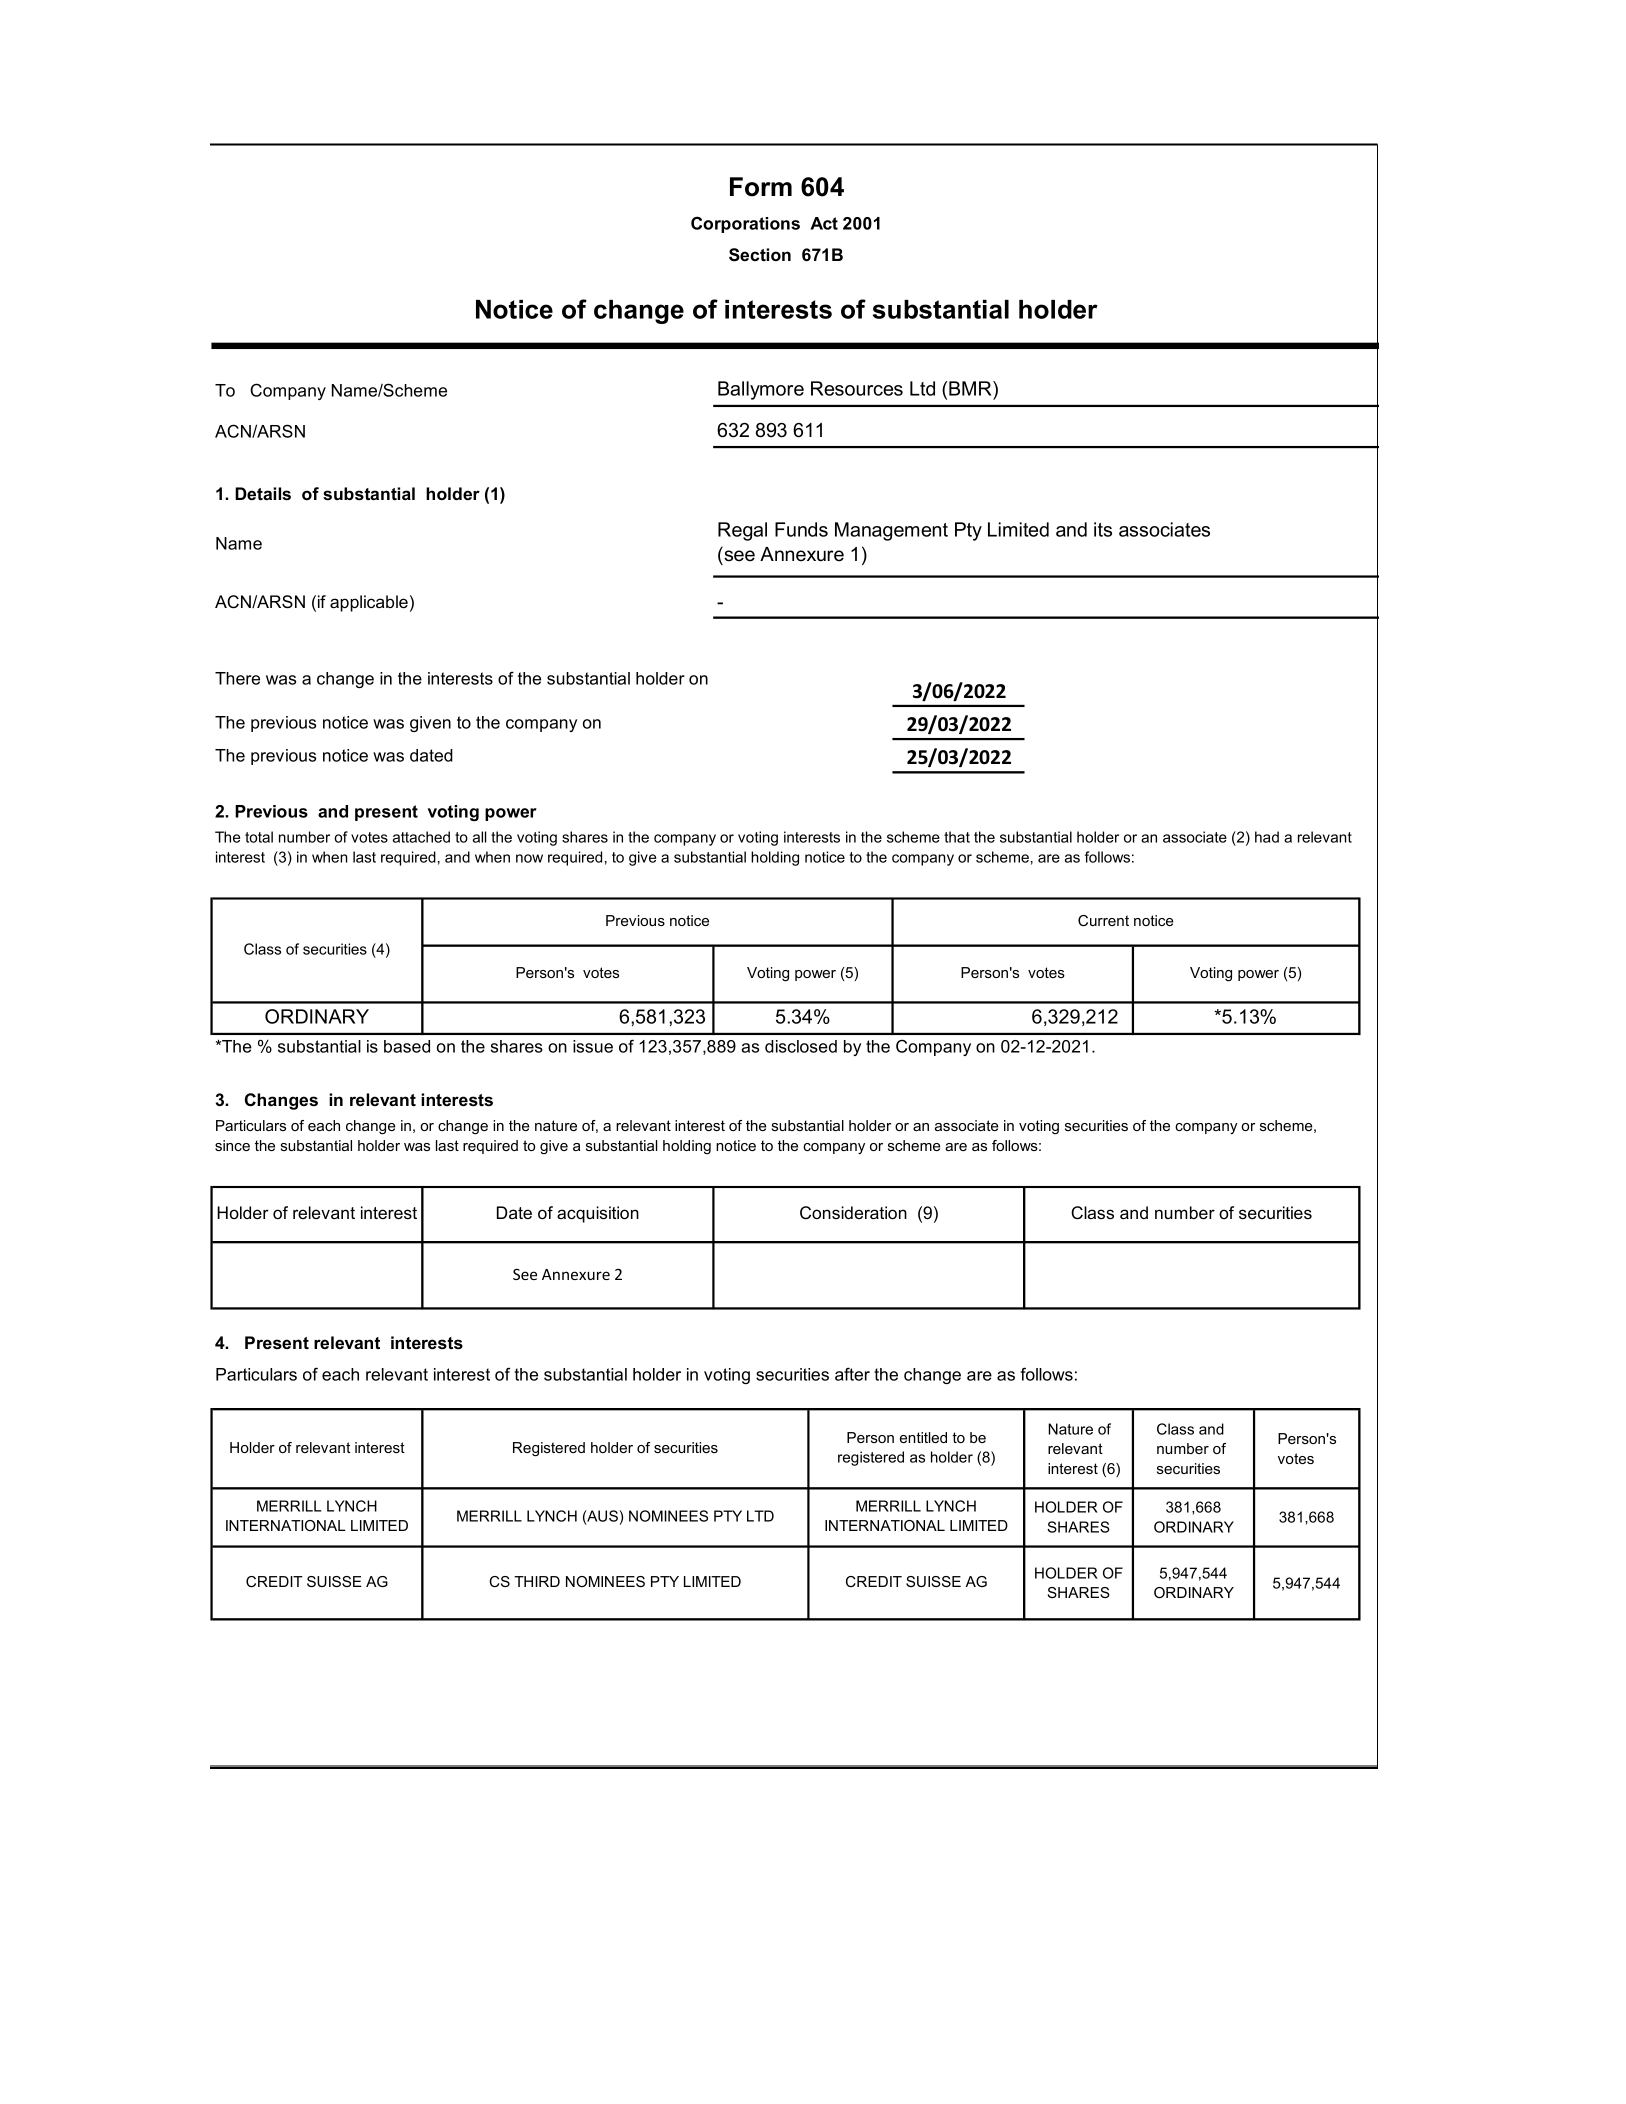  What do you see at coordinates (742, 531) in the screenshot?
I see `Regal` at bounding box center [742, 531].
